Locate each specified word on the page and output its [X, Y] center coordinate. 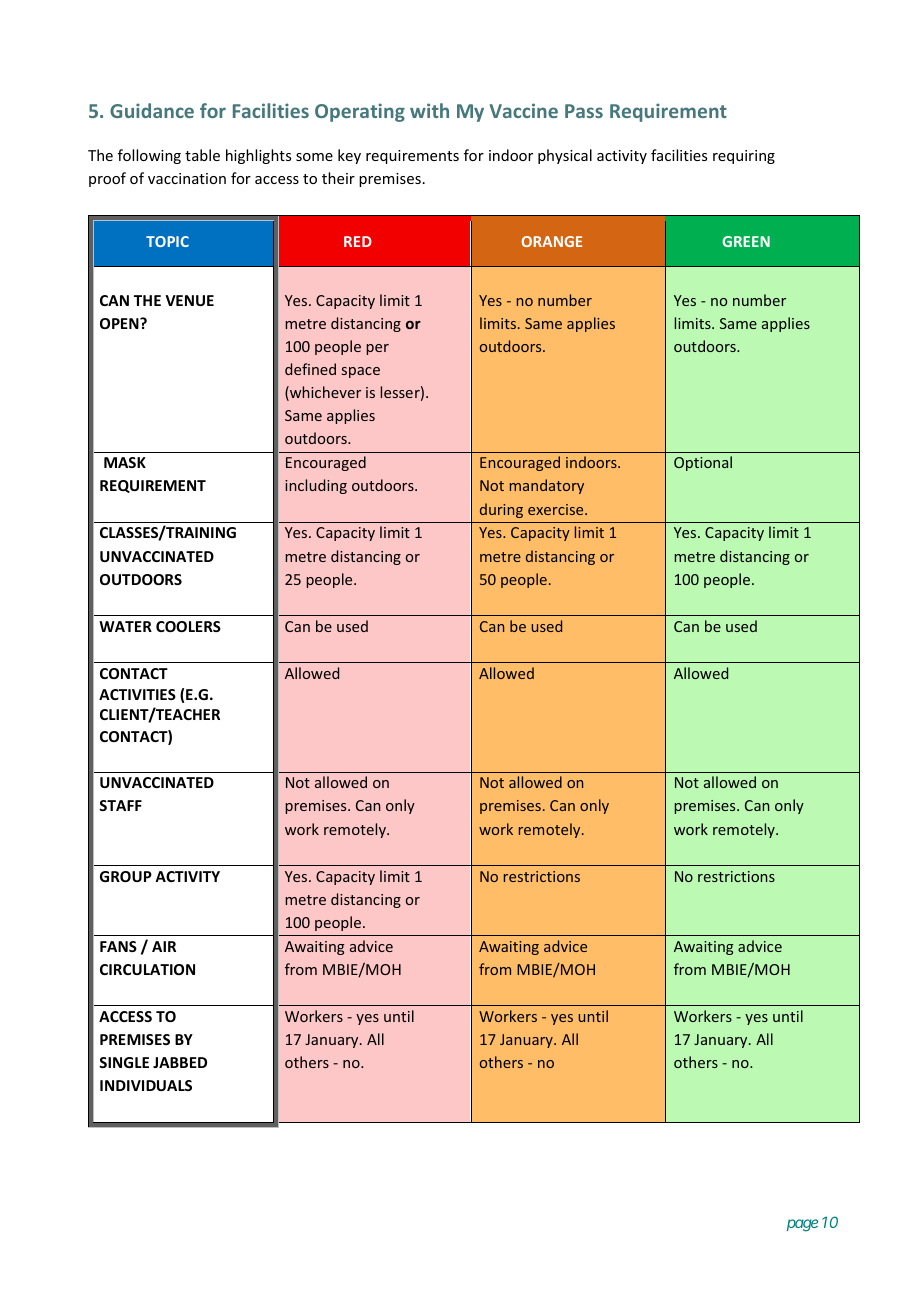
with [429, 110]
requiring [744, 157]
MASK [125, 462]
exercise [557, 509]
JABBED [180, 1062]
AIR [164, 946]
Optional [703, 463]
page [802, 1225]
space [361, 372]
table [202, 155]
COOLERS [188, 626]
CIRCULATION [147, 969]
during [501, 510]
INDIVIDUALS [146, 1085]
